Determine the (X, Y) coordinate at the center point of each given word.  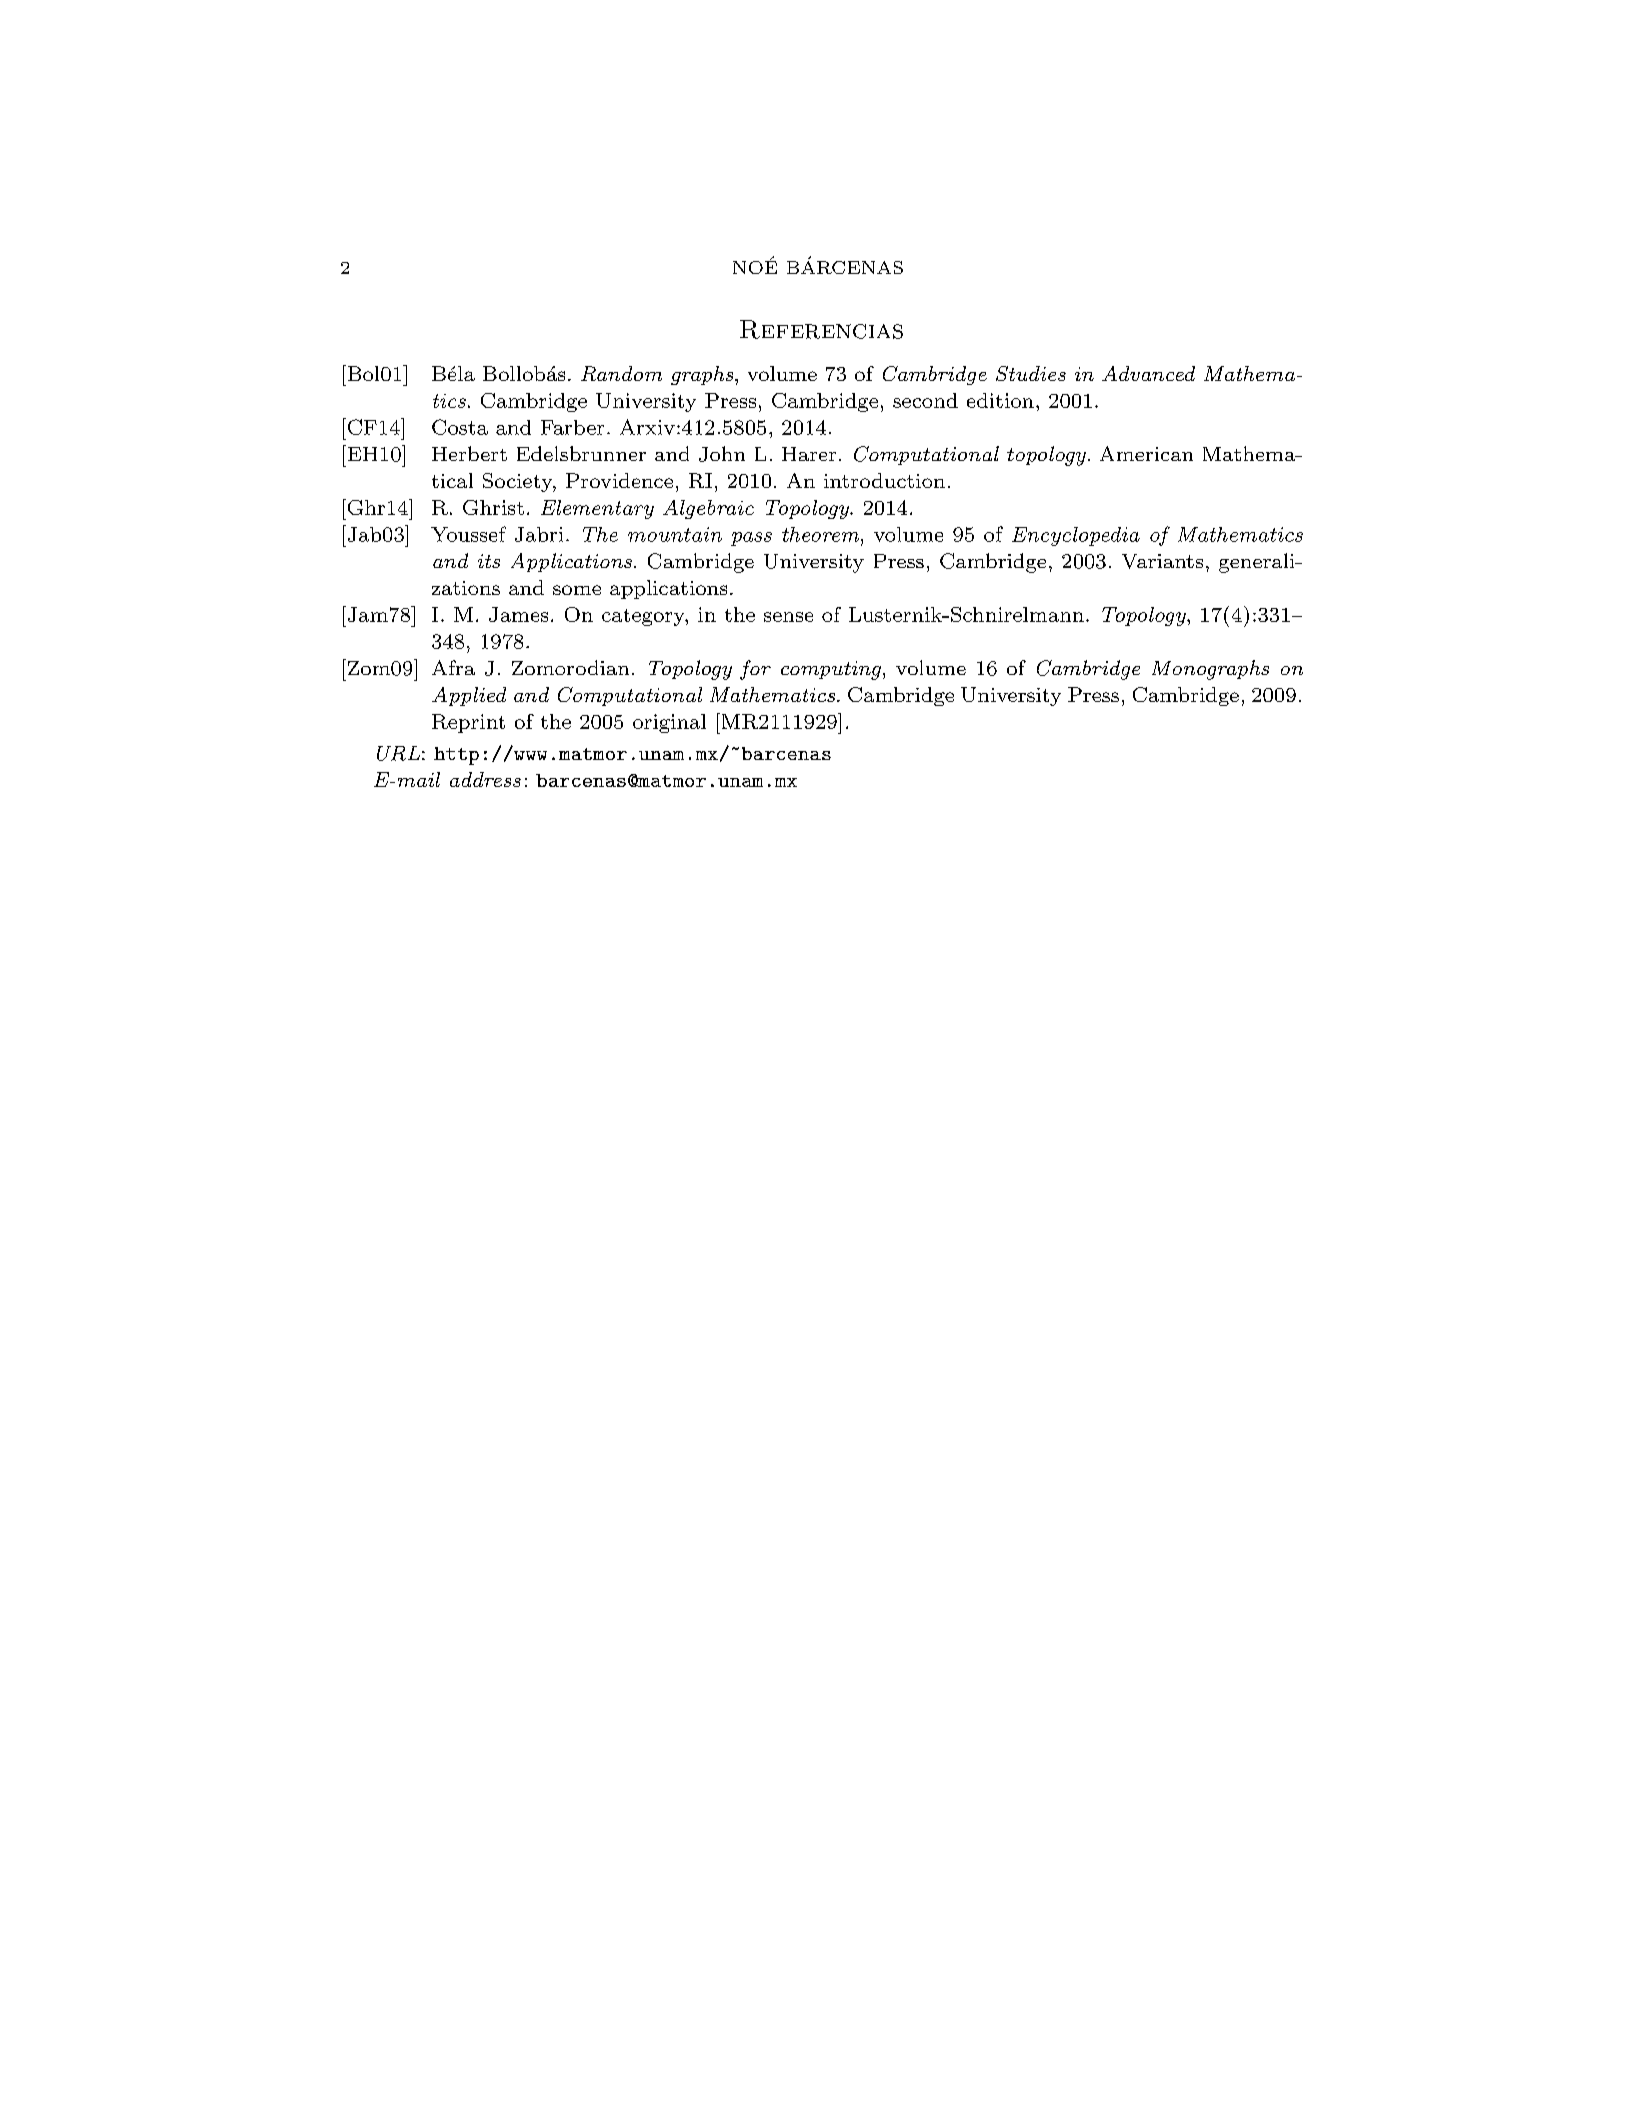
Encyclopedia (1076, 536)
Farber (572, 427)
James (518, 614)
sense (788, 617)
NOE (755, 266)
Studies (1031, 373)
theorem (822, 534)
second (925, 400)
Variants (1162, 561)
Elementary (597, 509)
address (485, 779)
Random (621, 373)
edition (1000, 400)
